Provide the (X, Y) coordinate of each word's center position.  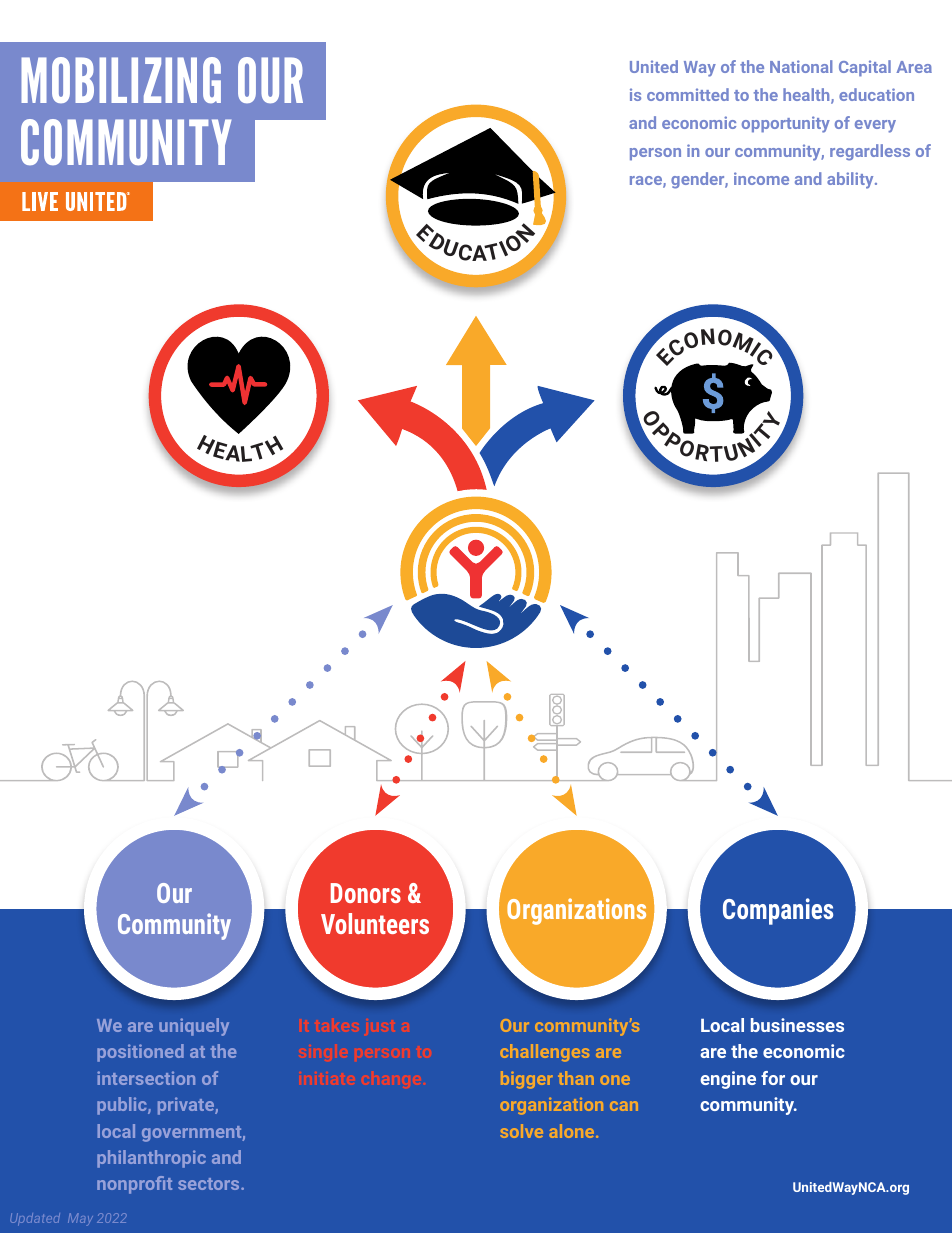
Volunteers (375, 923)
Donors (366, 893)
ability (851, 180)
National (801, 66)
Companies (778, 911)
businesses (797, 1025)
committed (688, 94)
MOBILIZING (121, 80)
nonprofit (134, 1185)
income (761, 178)
